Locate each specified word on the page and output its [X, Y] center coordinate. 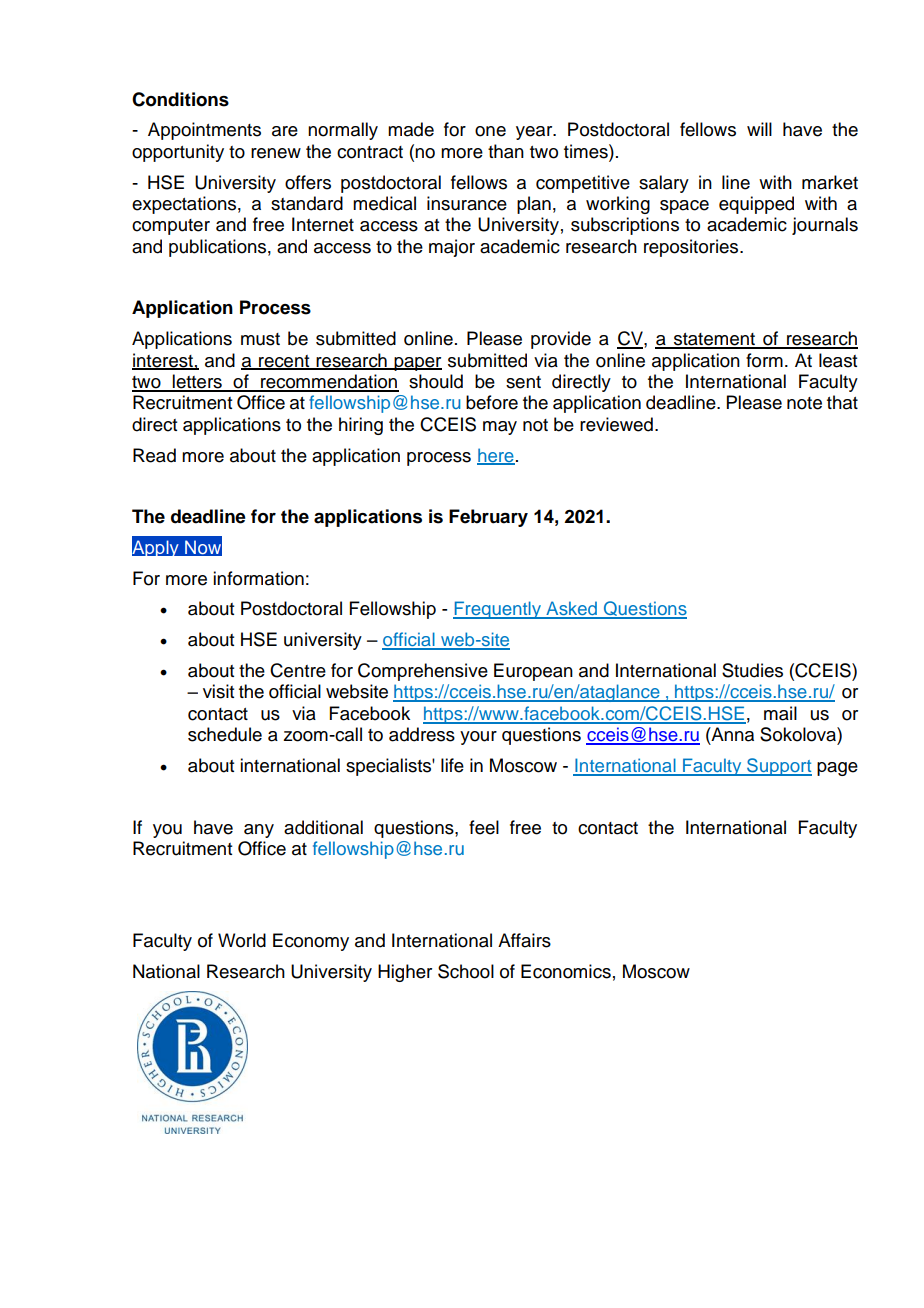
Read [154, 455]
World [242, 940]
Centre [298, 670]
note [804, 403]
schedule [225, 734]
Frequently [498, 610]
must [260, 339]
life [452, 765]
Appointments [204, 131]
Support [778, 767]
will [759, 129]
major [452, 248]
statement [714, 340]
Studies [752, 670]
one [490, 131]
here [496, 456]
